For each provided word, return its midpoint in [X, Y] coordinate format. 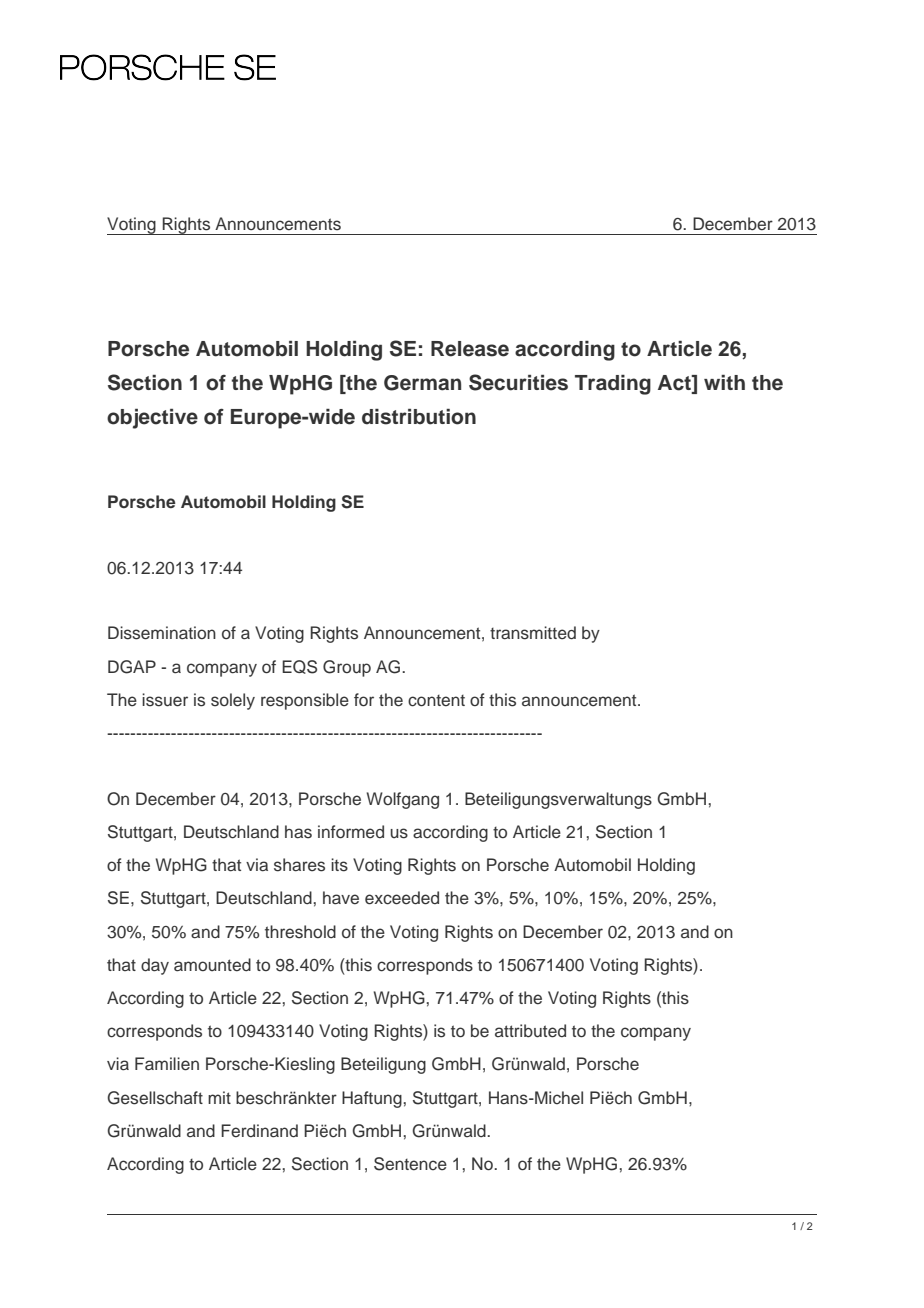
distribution [419, 417]
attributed [530, 1031]
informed [351, 832]
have [341, 898]
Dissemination [162, 633]
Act [675, 384]
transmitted [533, 633]
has [298, 832]
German [422, 383]
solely [233, 701]
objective [152, 419]
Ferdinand [259, 1131]
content [436, 701]
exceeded [402, 898]
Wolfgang [403, 800]
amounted [212, 965]
